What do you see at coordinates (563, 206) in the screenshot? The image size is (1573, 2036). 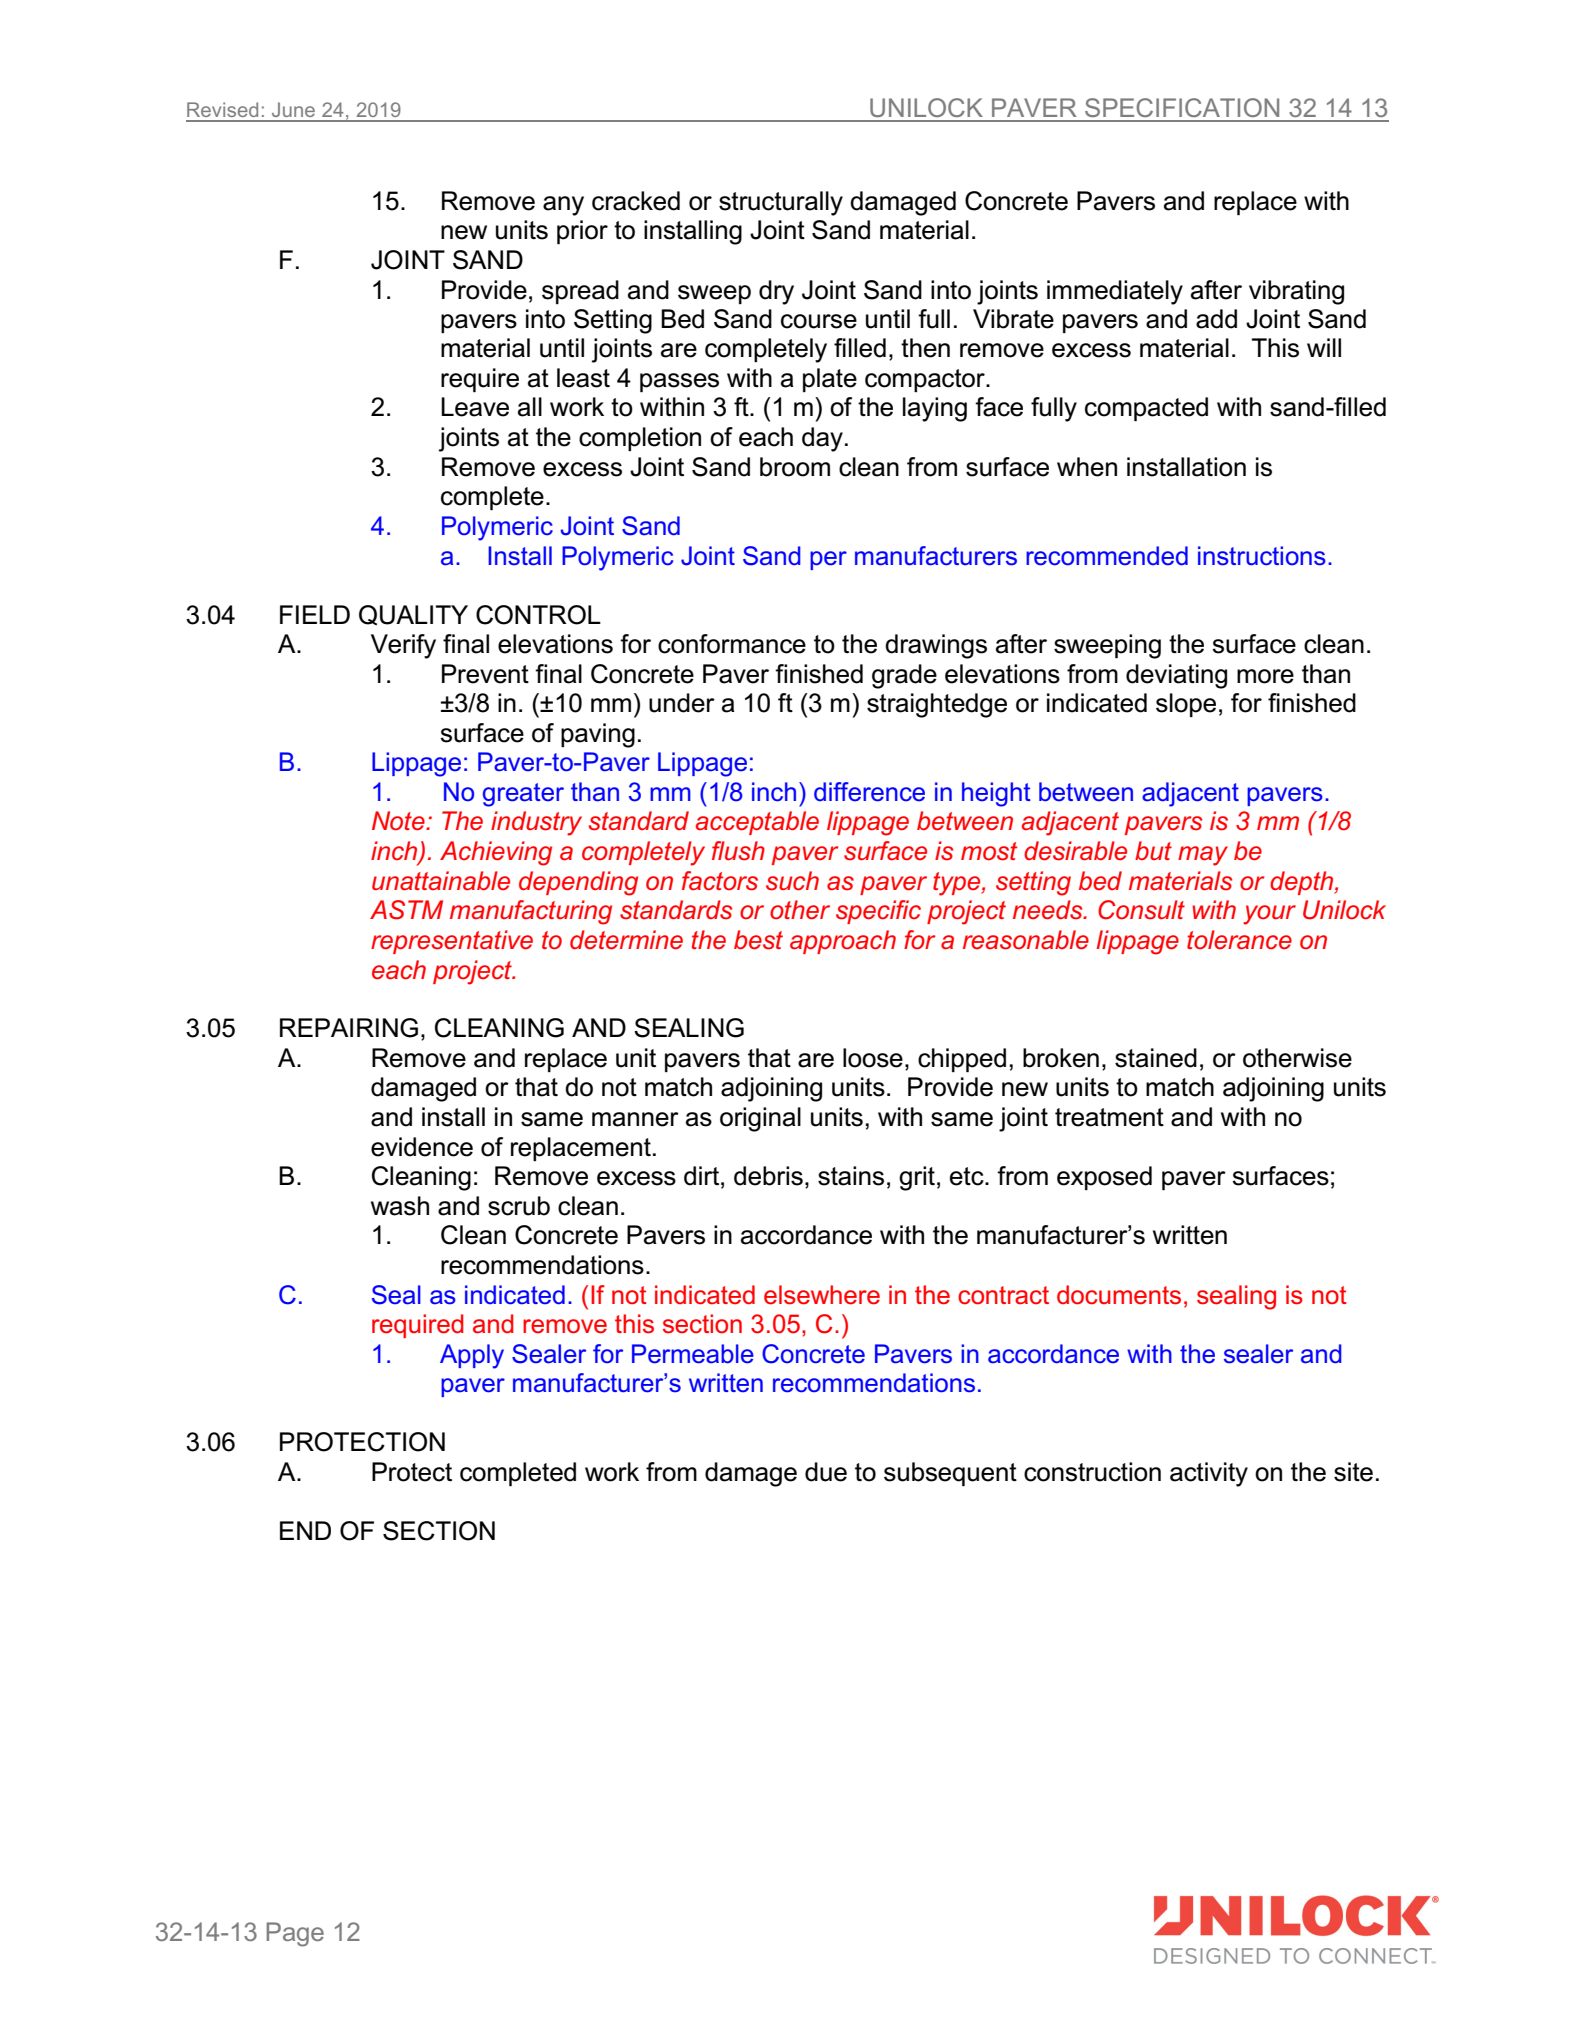 I see `any` at bounding box center [563, 206].
